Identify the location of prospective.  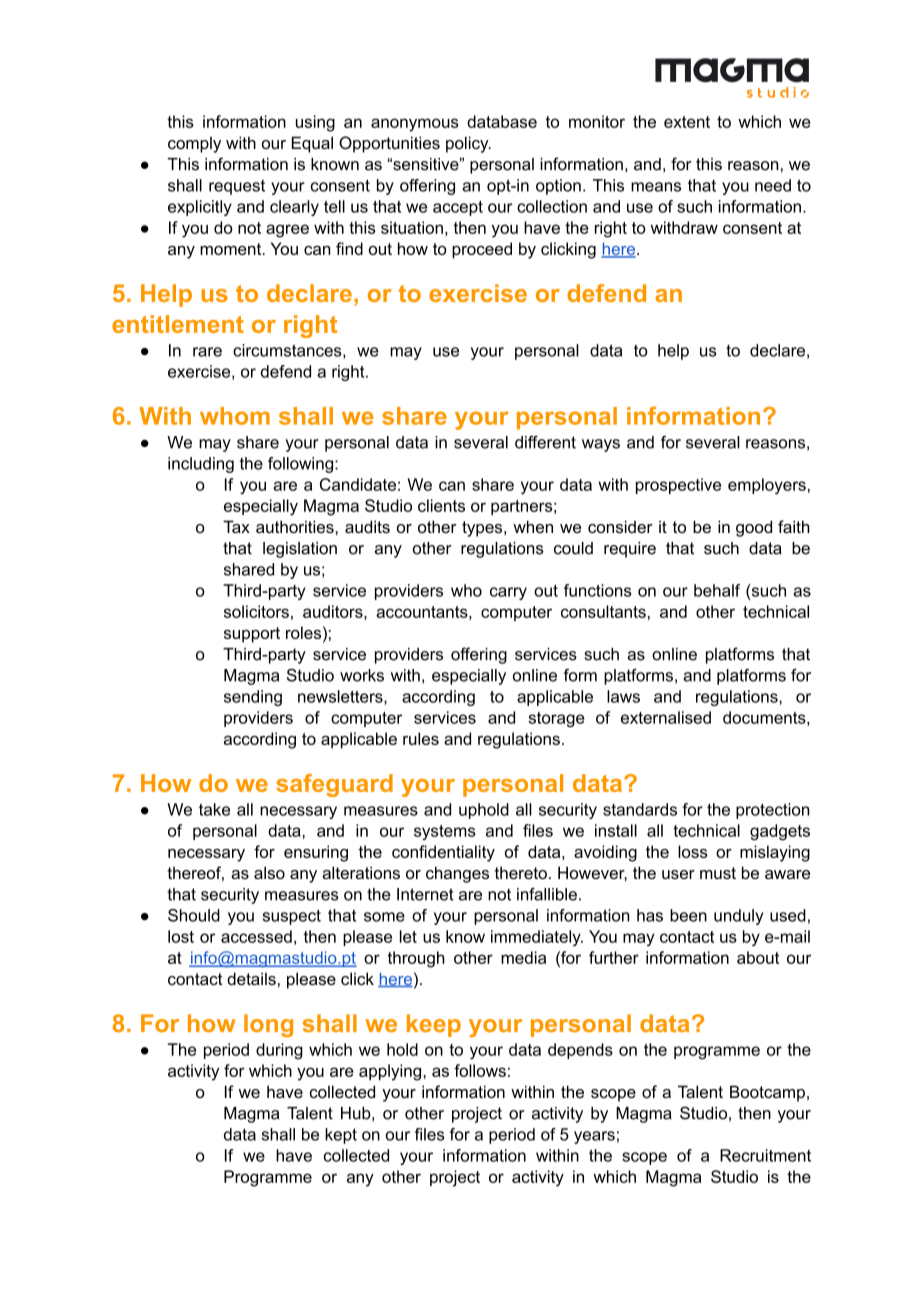
(678, 486).
